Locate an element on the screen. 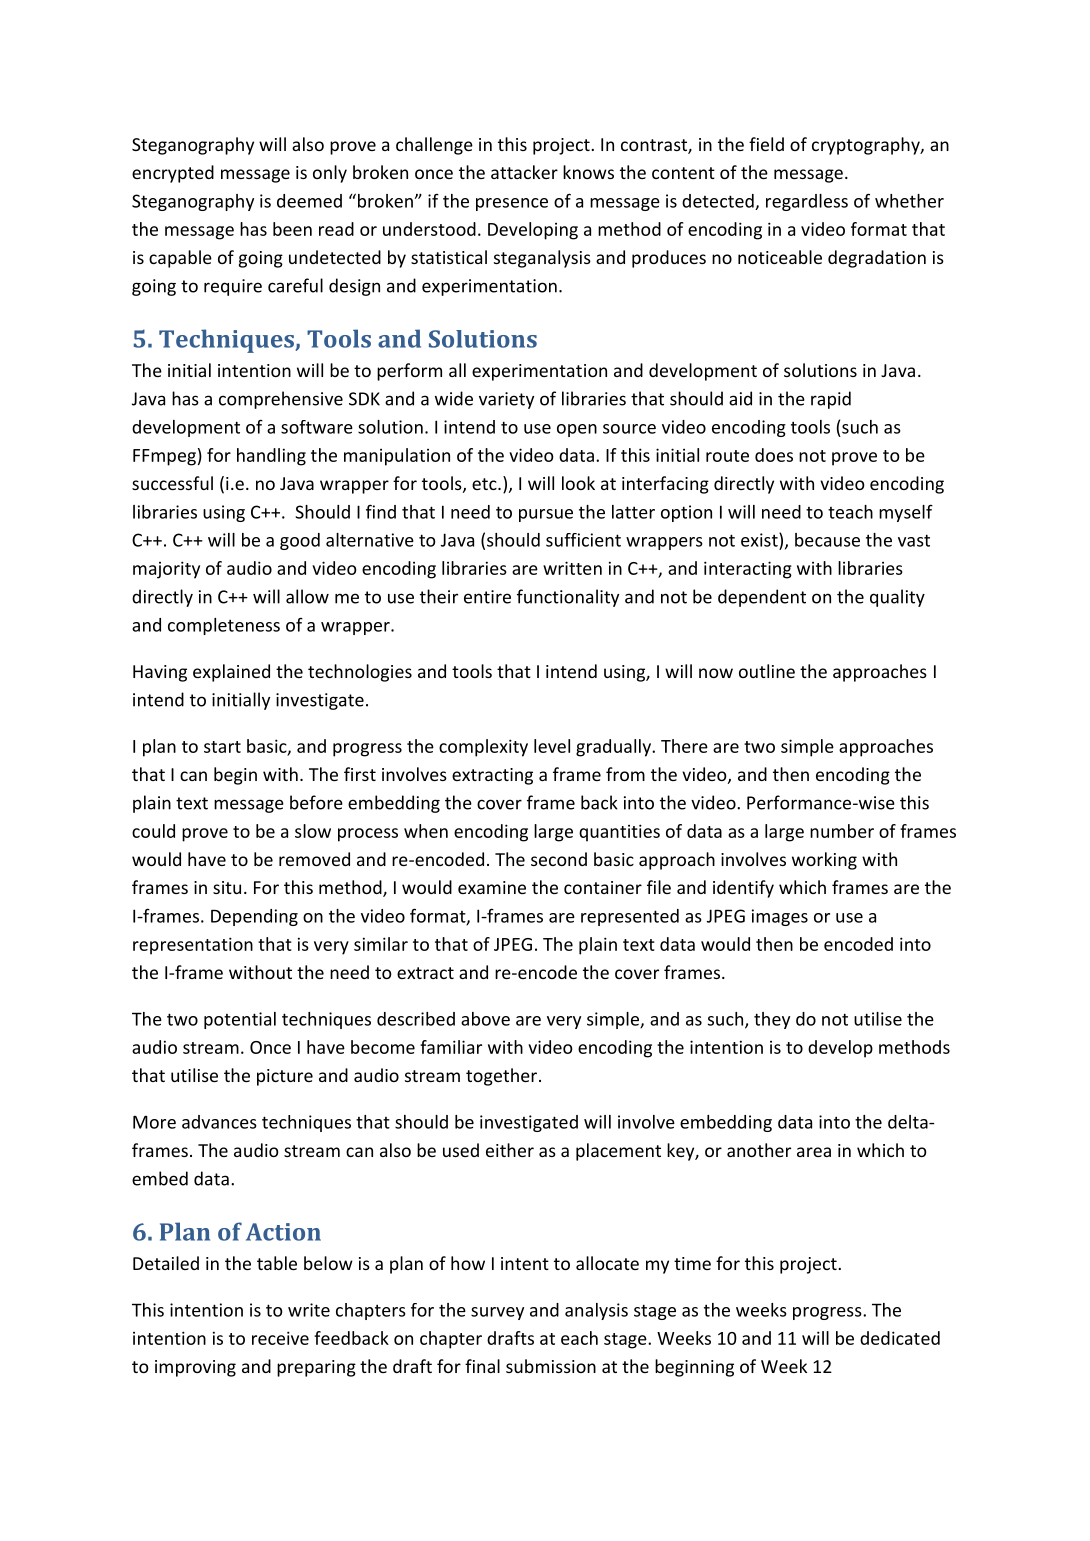 This screenshot has width=1090, height=1541. number is located at coordinates (842, 831).
